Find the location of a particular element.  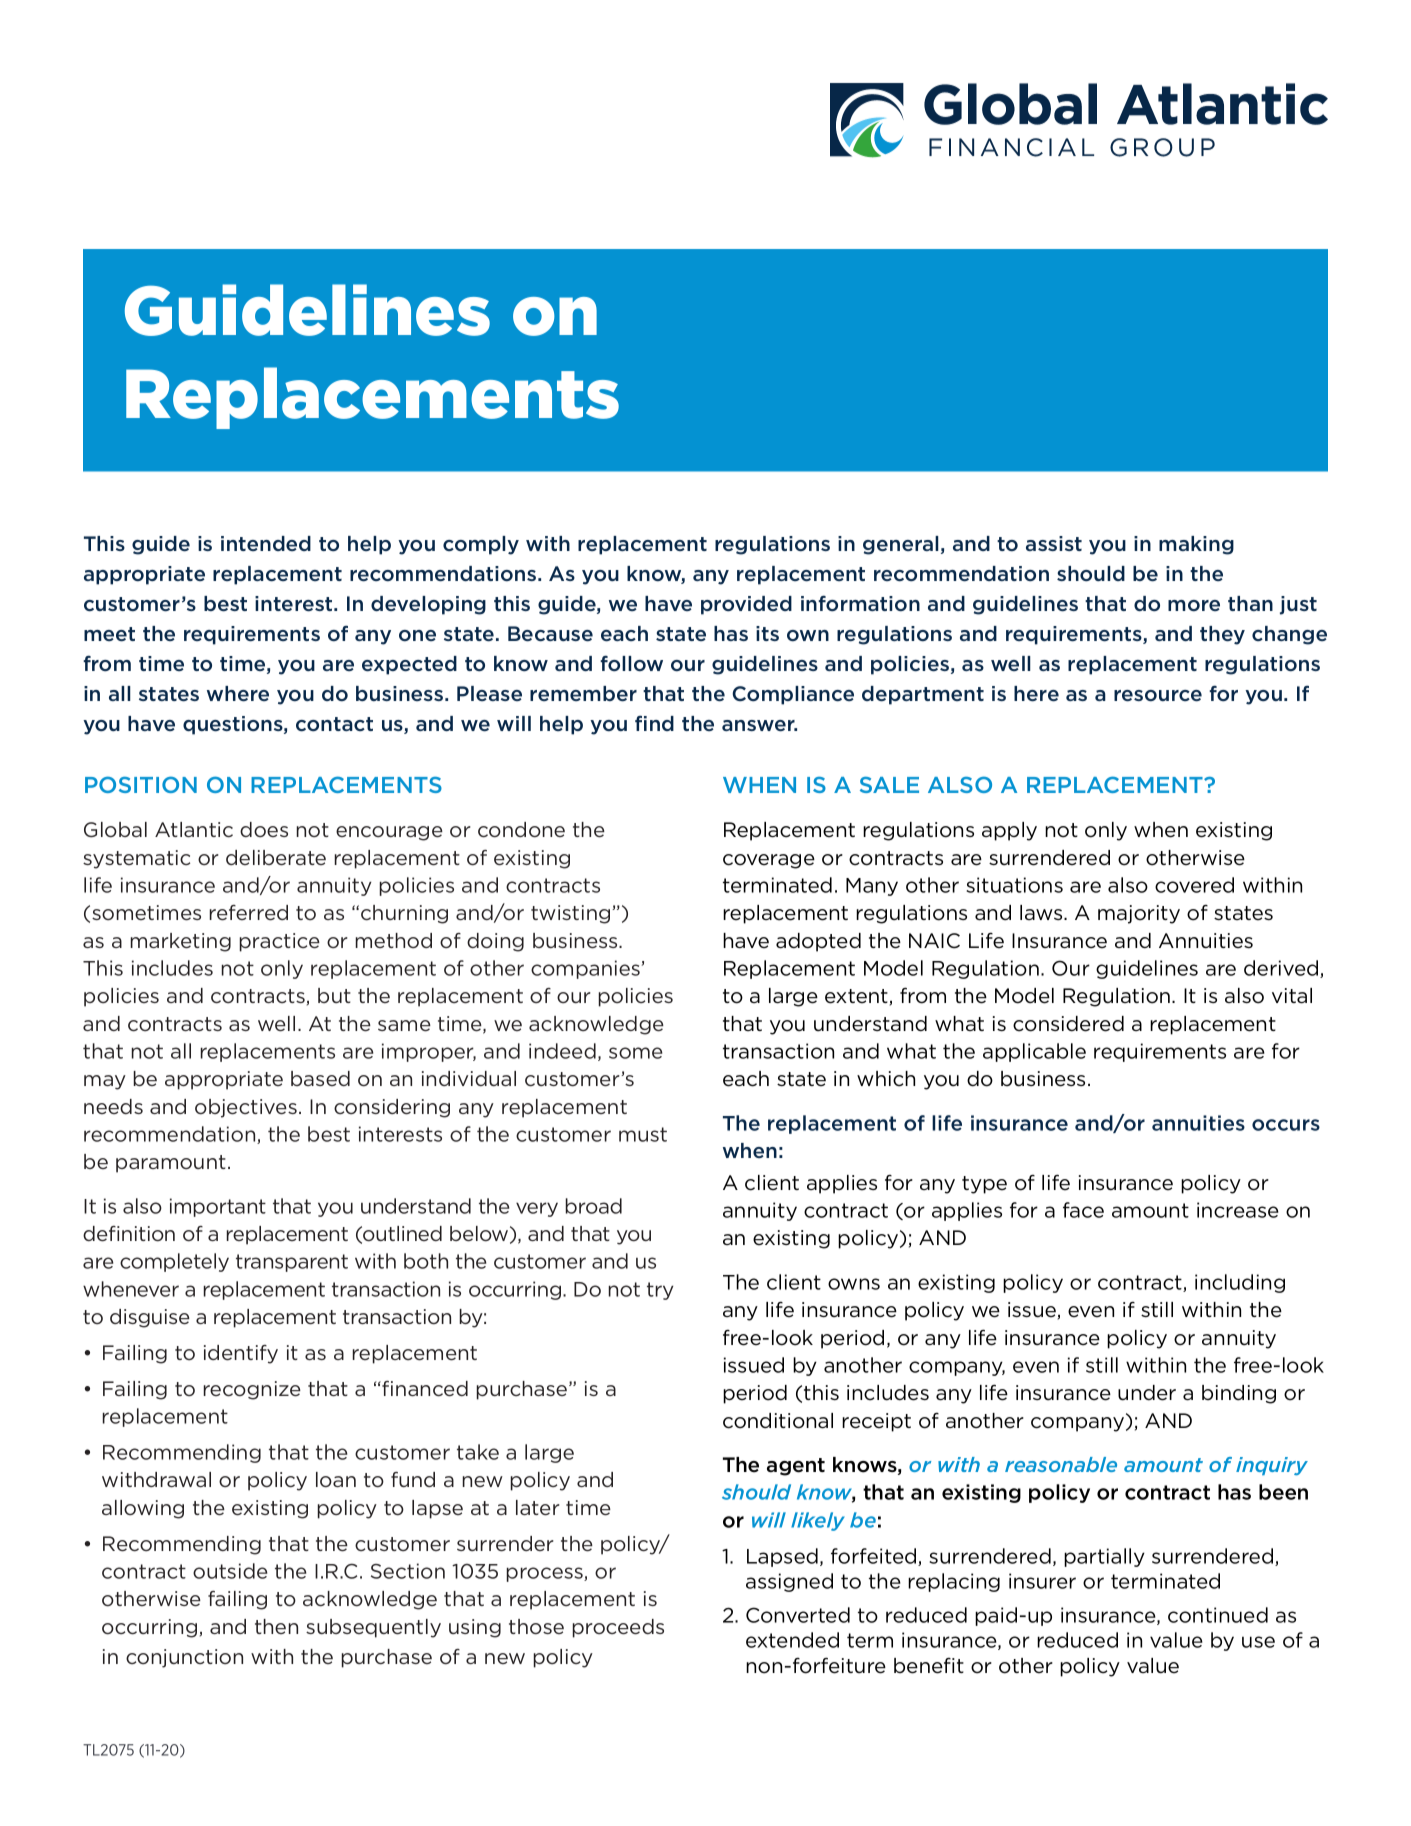

more is located at coordinates (1194, 605).
